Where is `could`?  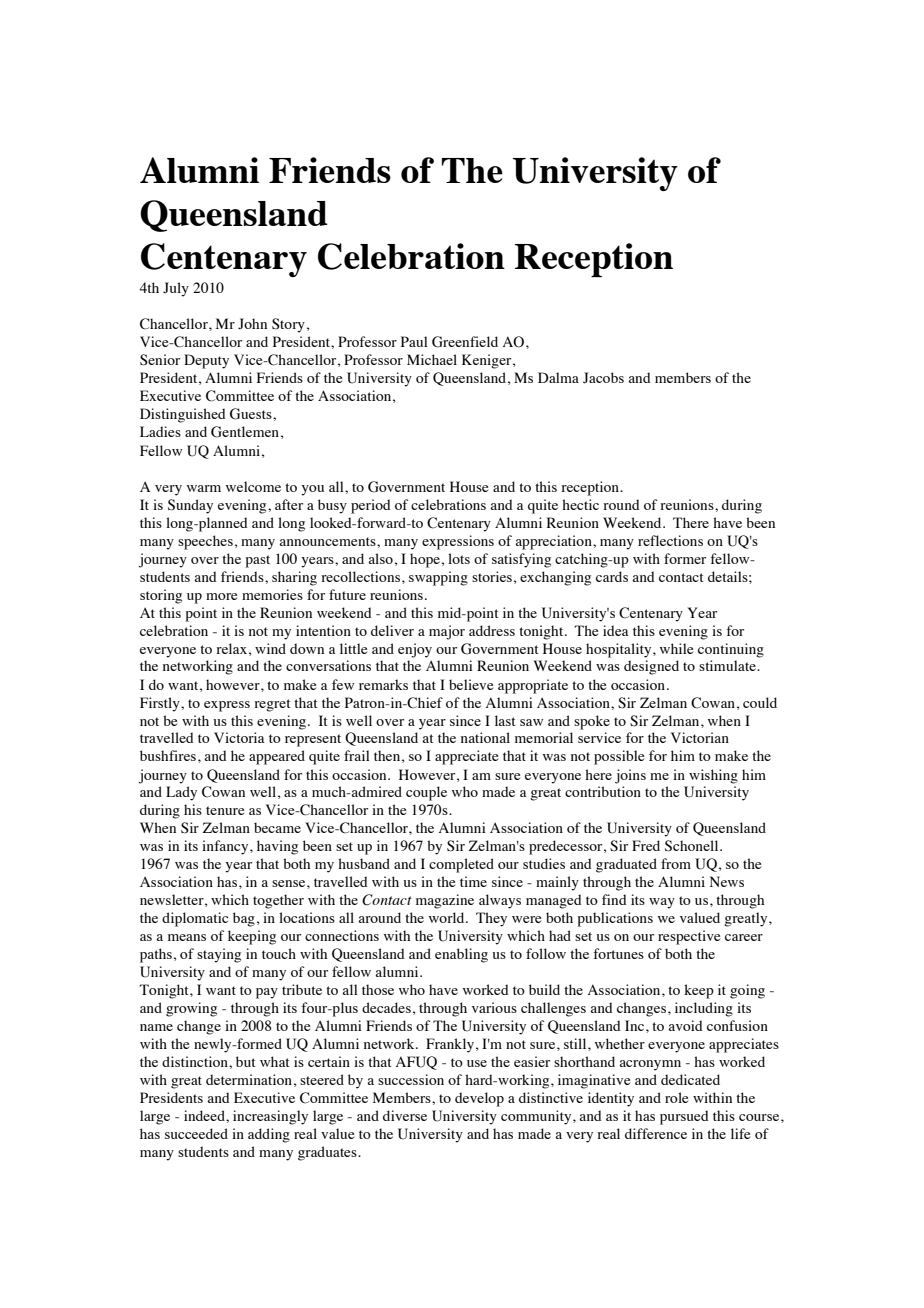 could is located at coordinates (760, 702).
